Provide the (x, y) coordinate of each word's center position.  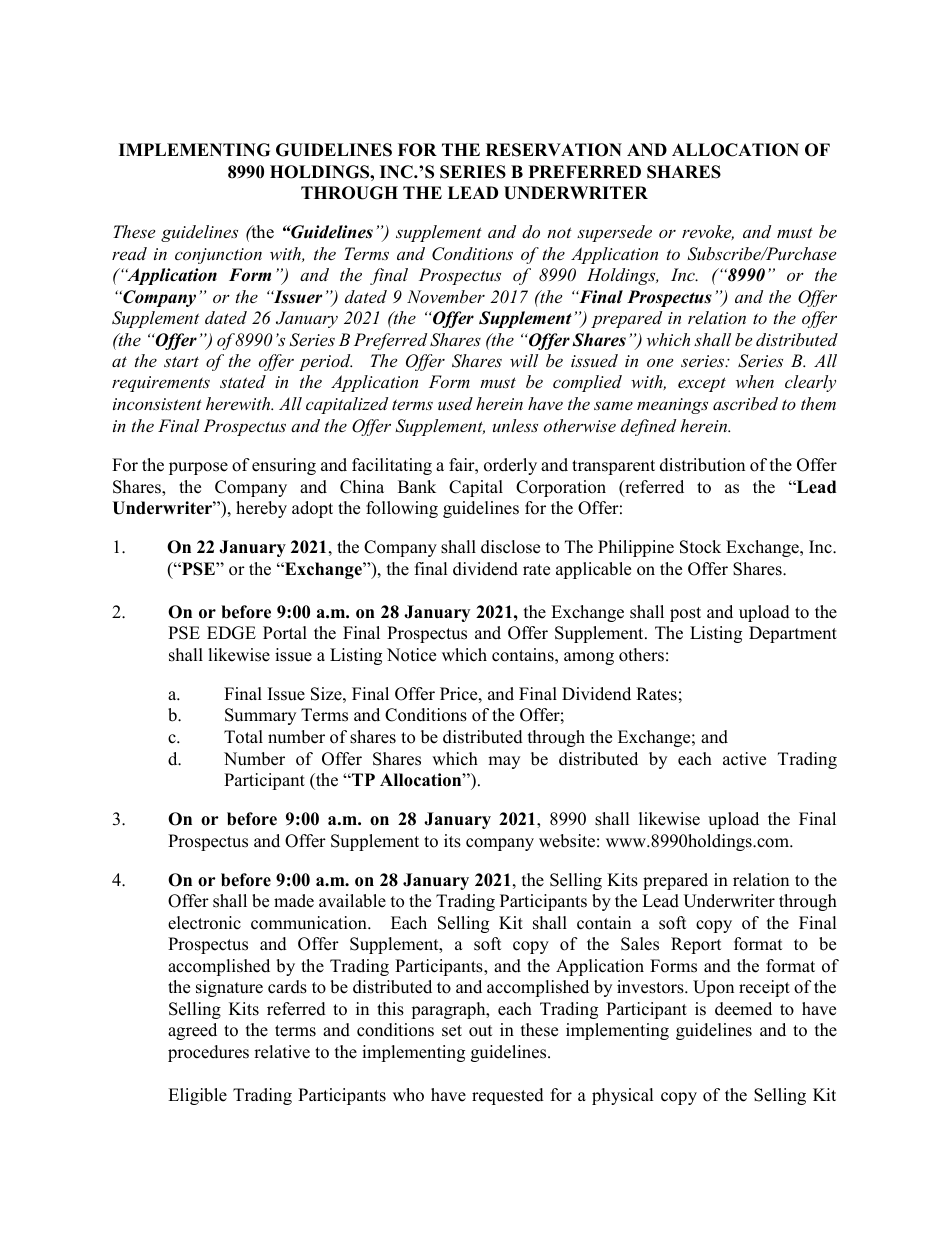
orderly (510, 466)
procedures (208, 1053)
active (744, 759)
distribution (702, 465)
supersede (614, 233)
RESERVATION (554, 150)
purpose (198, 468)
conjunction (218, 256)
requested (508, 1096)
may (504, 762)
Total (243, 737)
